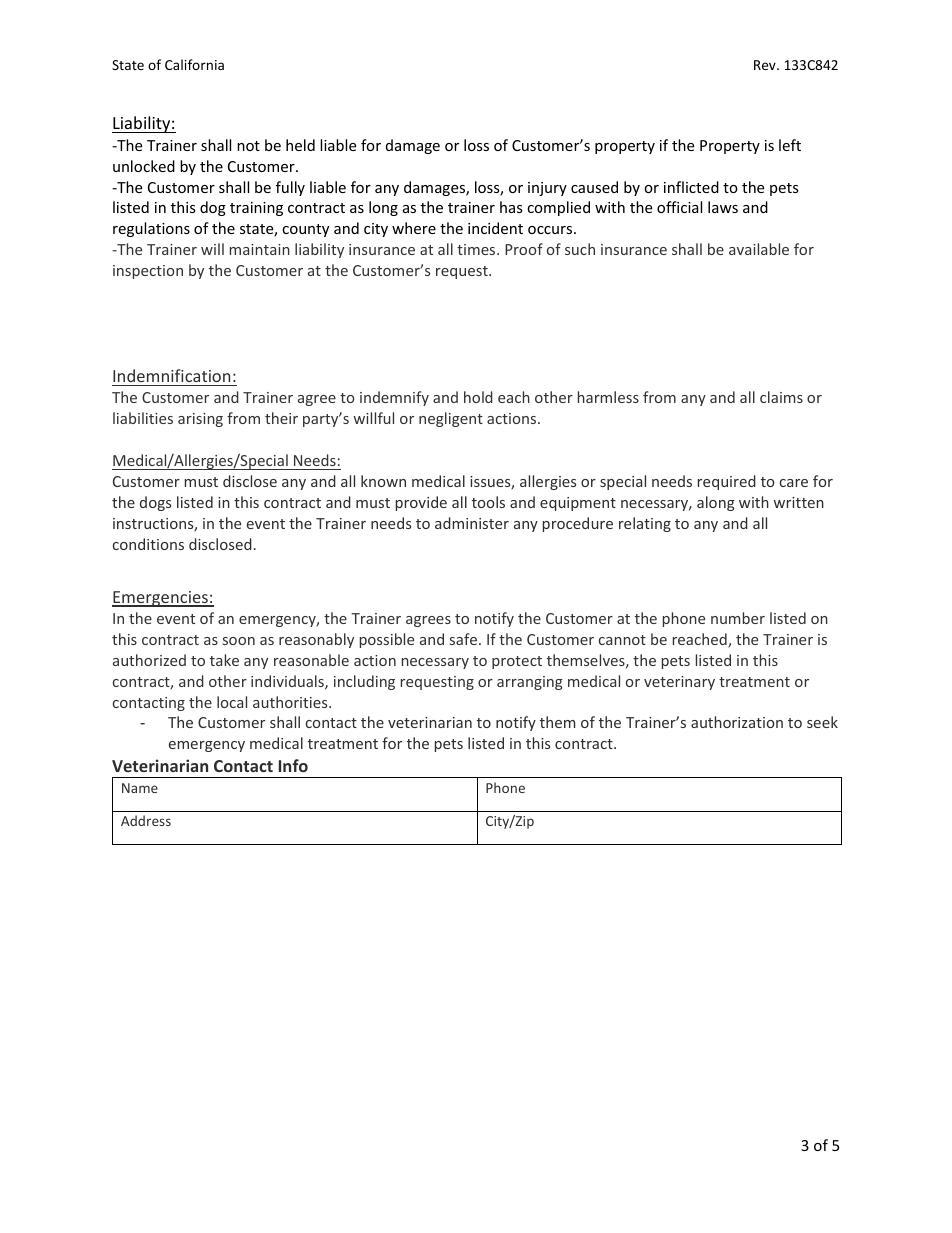 This document has width=952, height=1233. I want to click on arising, so click(200, 420).
